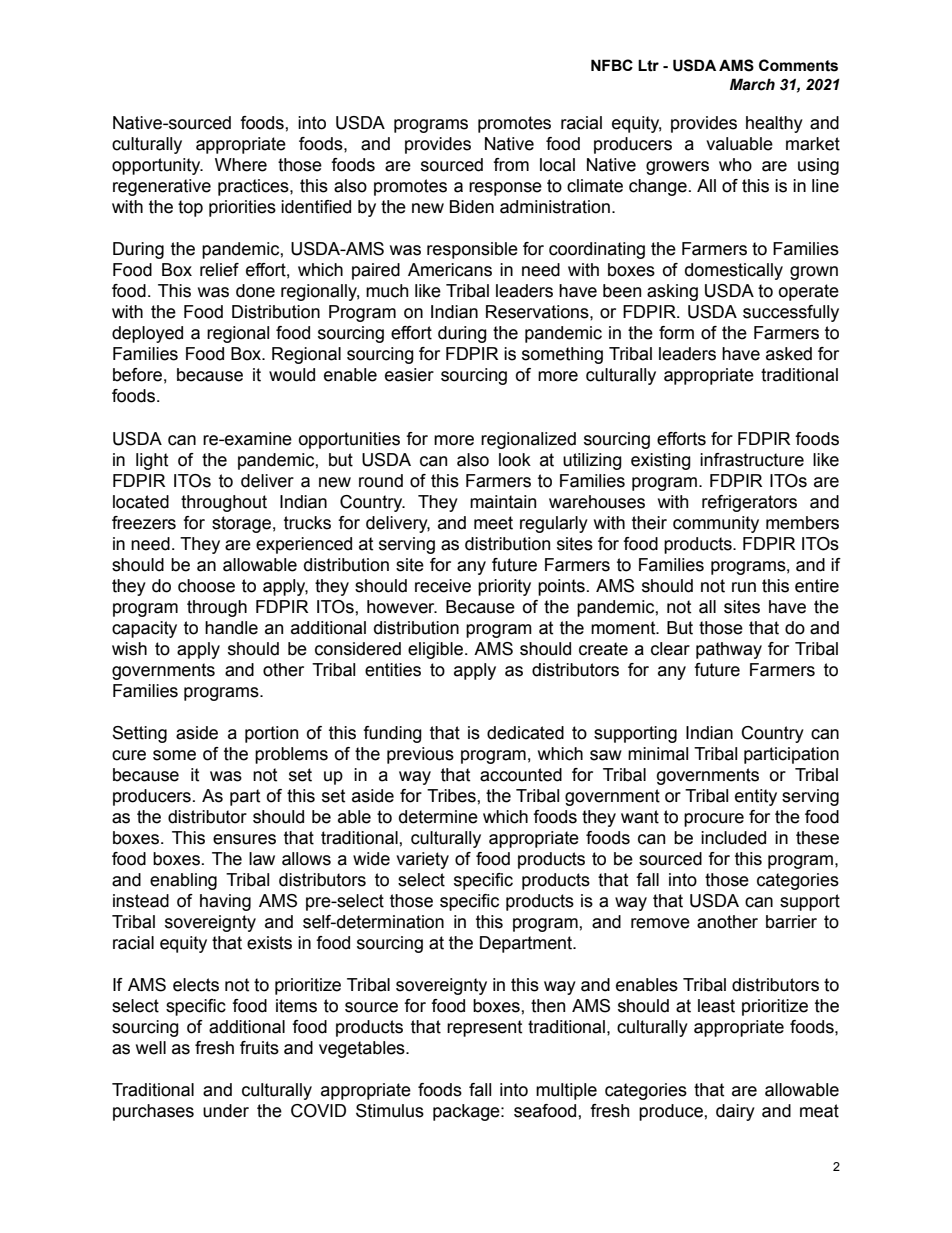 This document has width=952, height=1233. I want to click on March, so click(752, 84).
